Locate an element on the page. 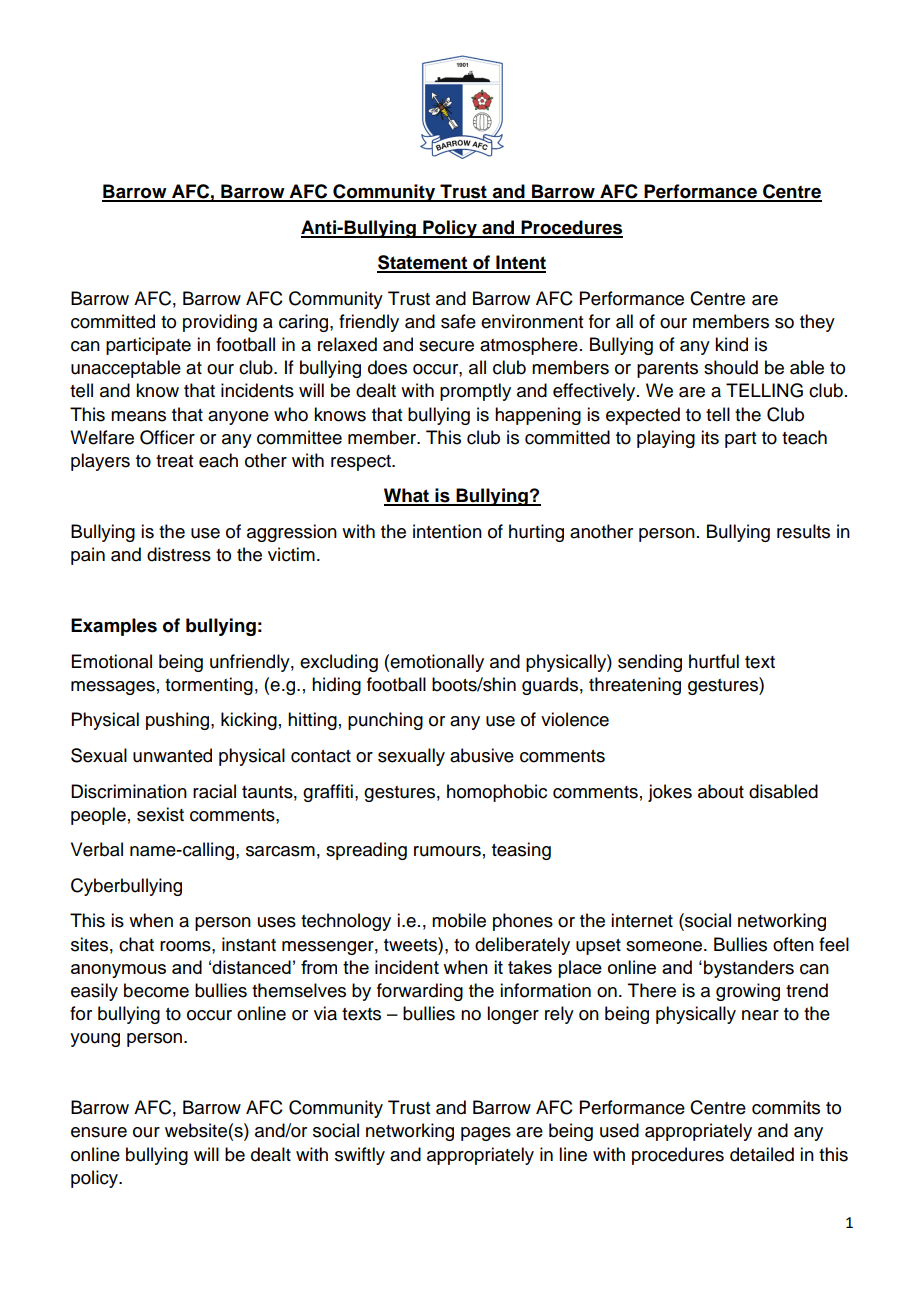  punching is located at coordinates (385, 721).
